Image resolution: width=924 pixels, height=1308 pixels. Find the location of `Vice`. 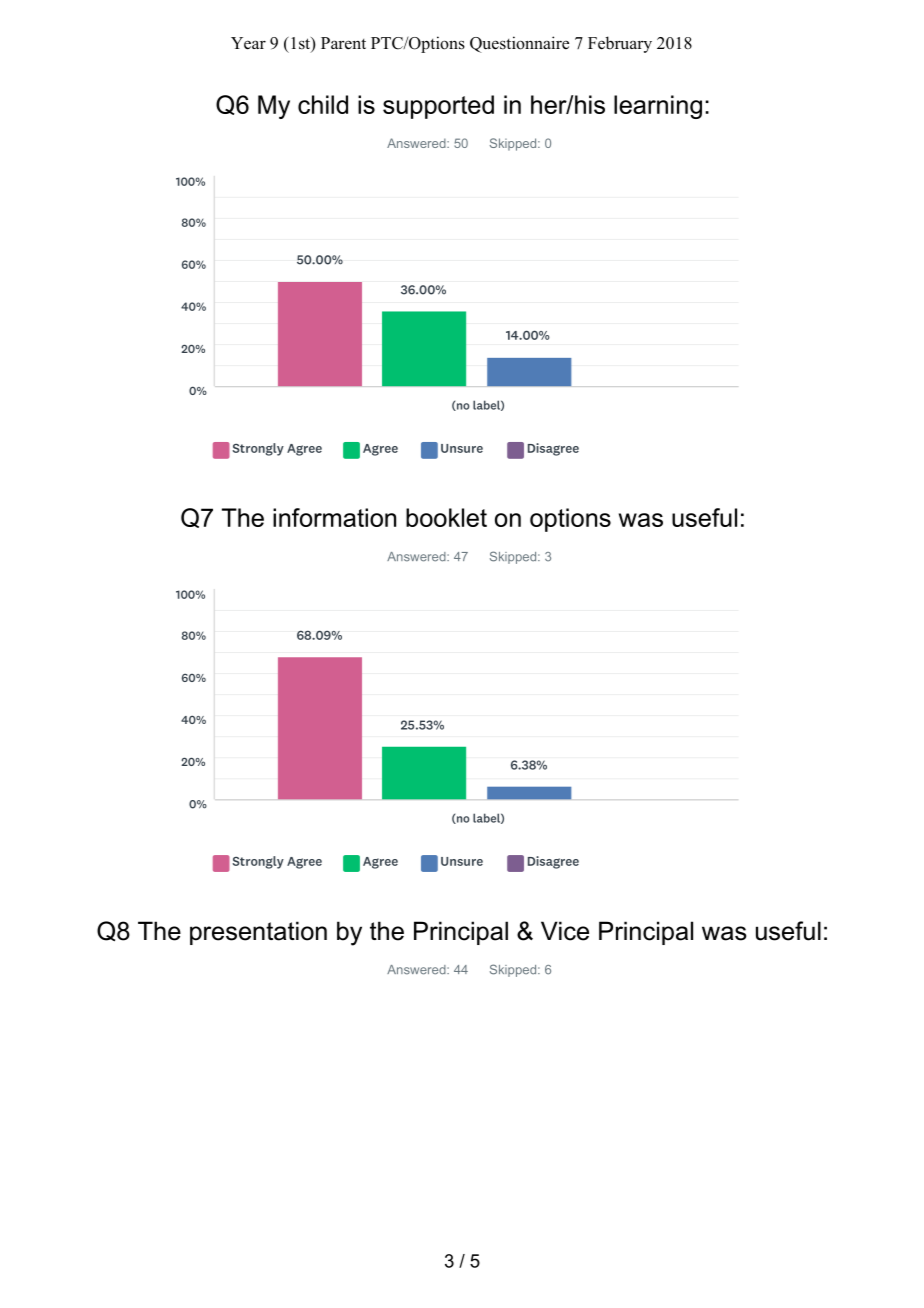

Vice is located at coordinates (565, 931).
